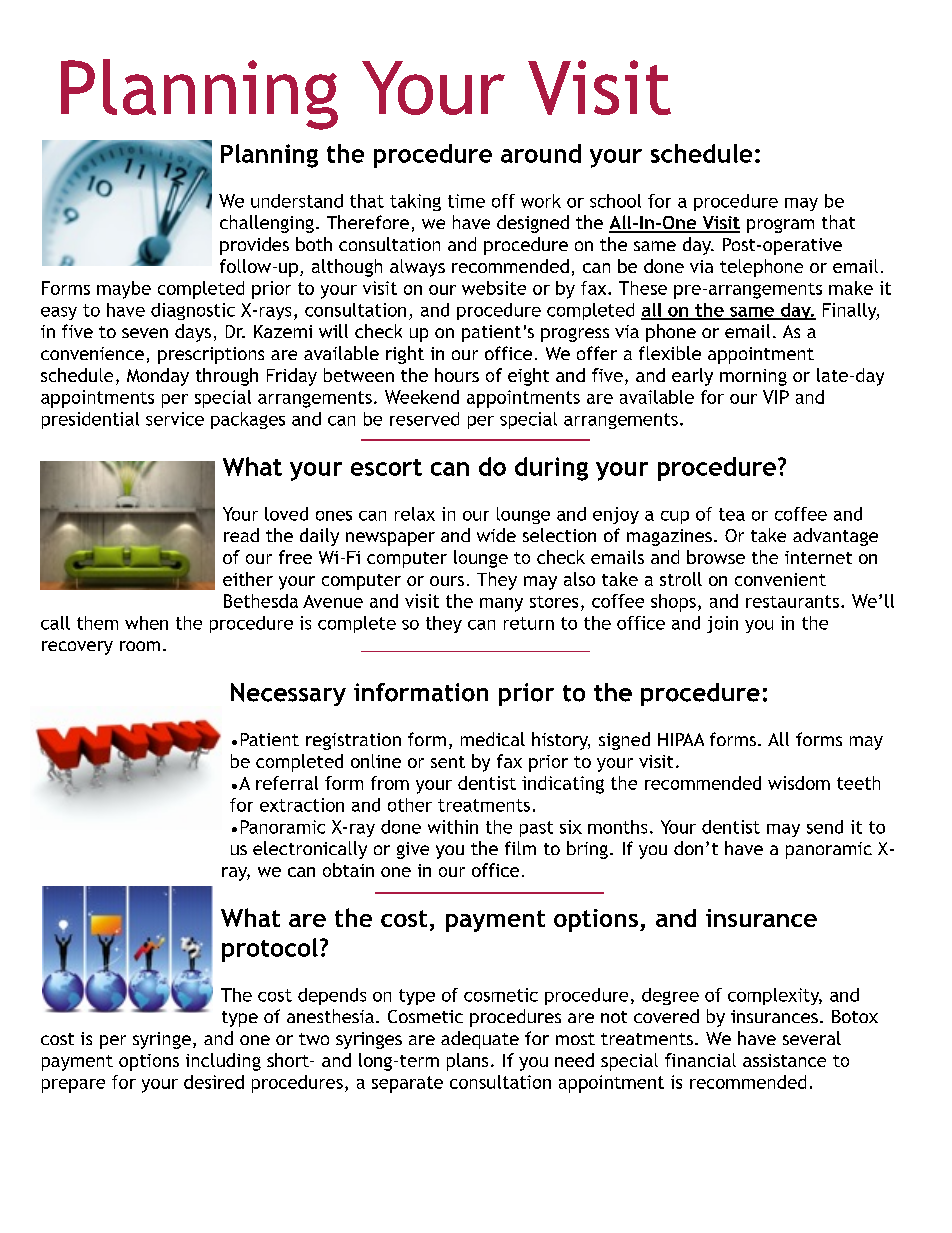  Describe the element at coordinates (466, 201) in the document. I see `time` at that location.
